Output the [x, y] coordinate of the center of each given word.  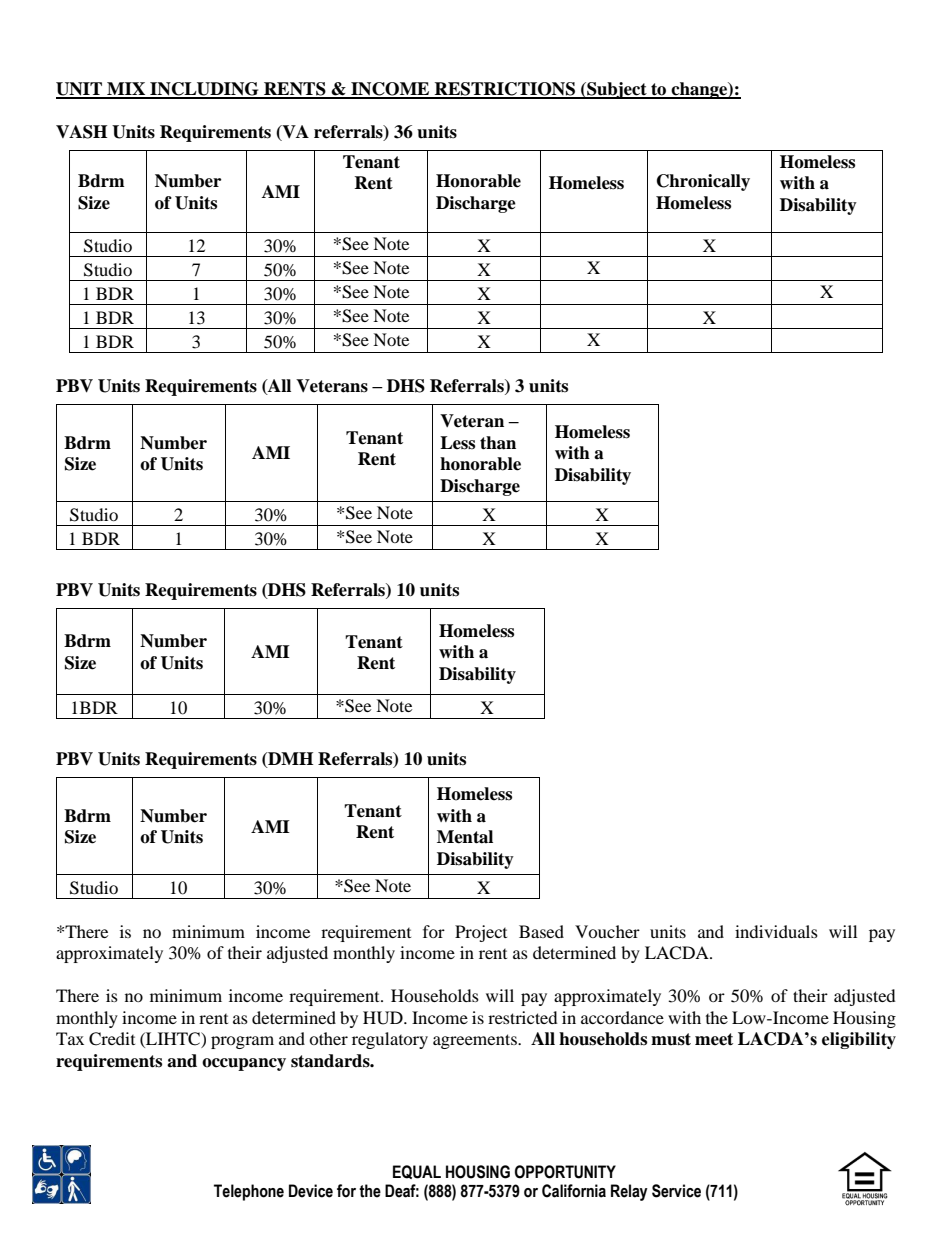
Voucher [607, 931]
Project [481, 933]
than [498, 443]
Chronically [703, 182]
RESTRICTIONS [505, 90]
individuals [776, 931]
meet [714, 1039]
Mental [465, 837]
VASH [81, 132]
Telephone [249, 1192]
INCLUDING [204, 90]
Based [541, 931]
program [242, 1042]
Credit [112, 1039]
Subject [617, 90]
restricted [523, 1017]
